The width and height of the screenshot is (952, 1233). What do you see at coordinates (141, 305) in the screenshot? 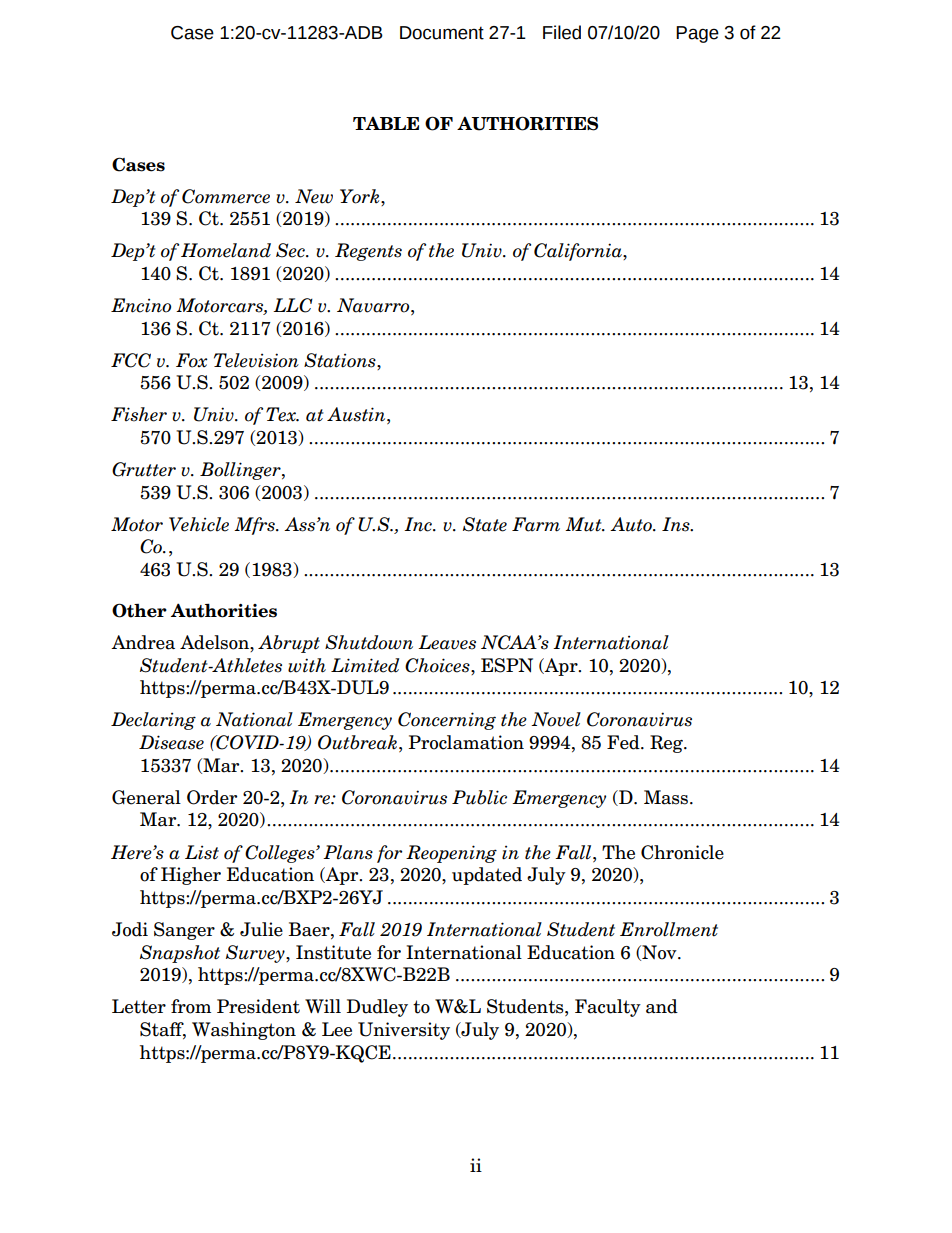
I see `Encino` at bounding box center [141, 305].
